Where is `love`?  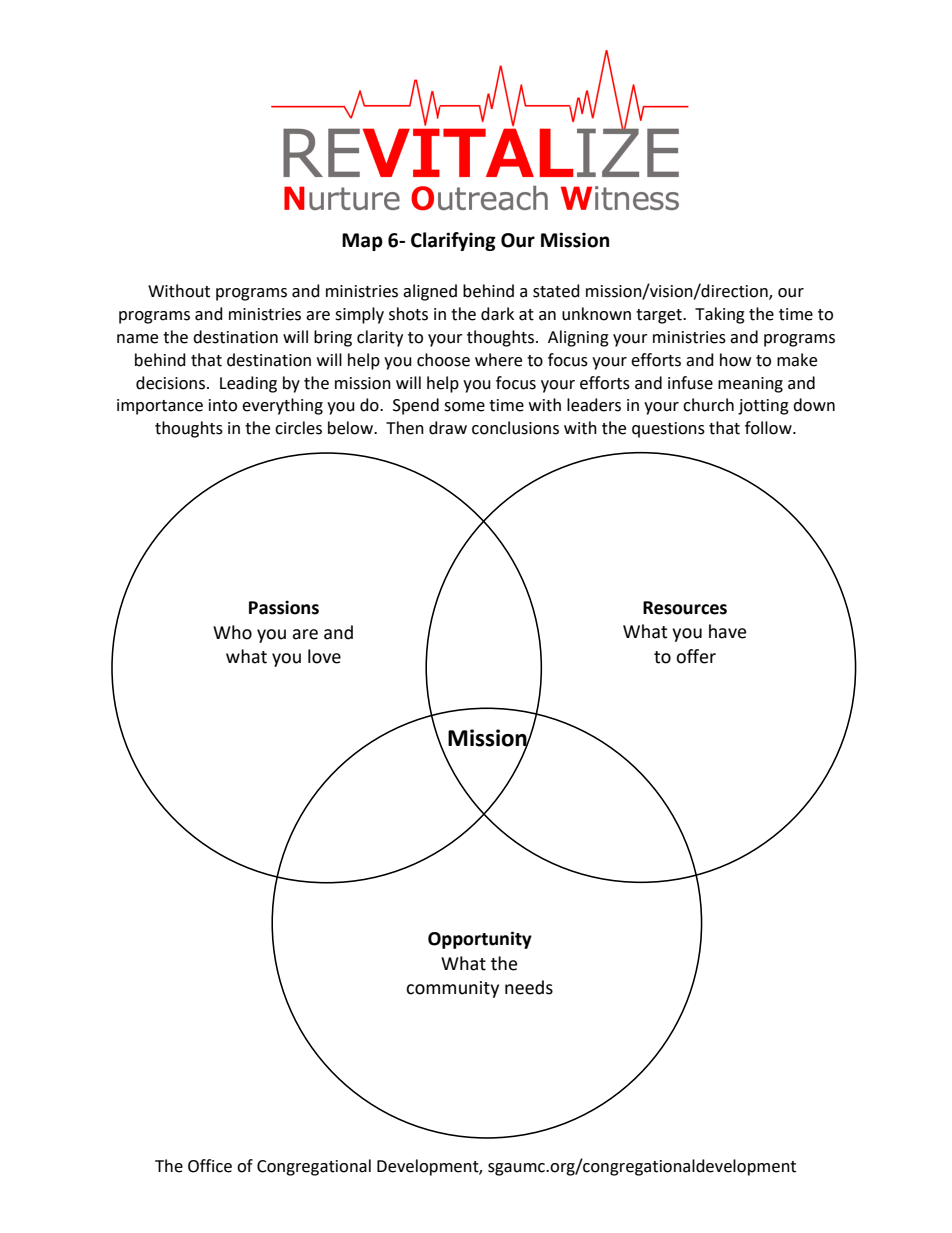
love is located at coordinates (324, 656).
